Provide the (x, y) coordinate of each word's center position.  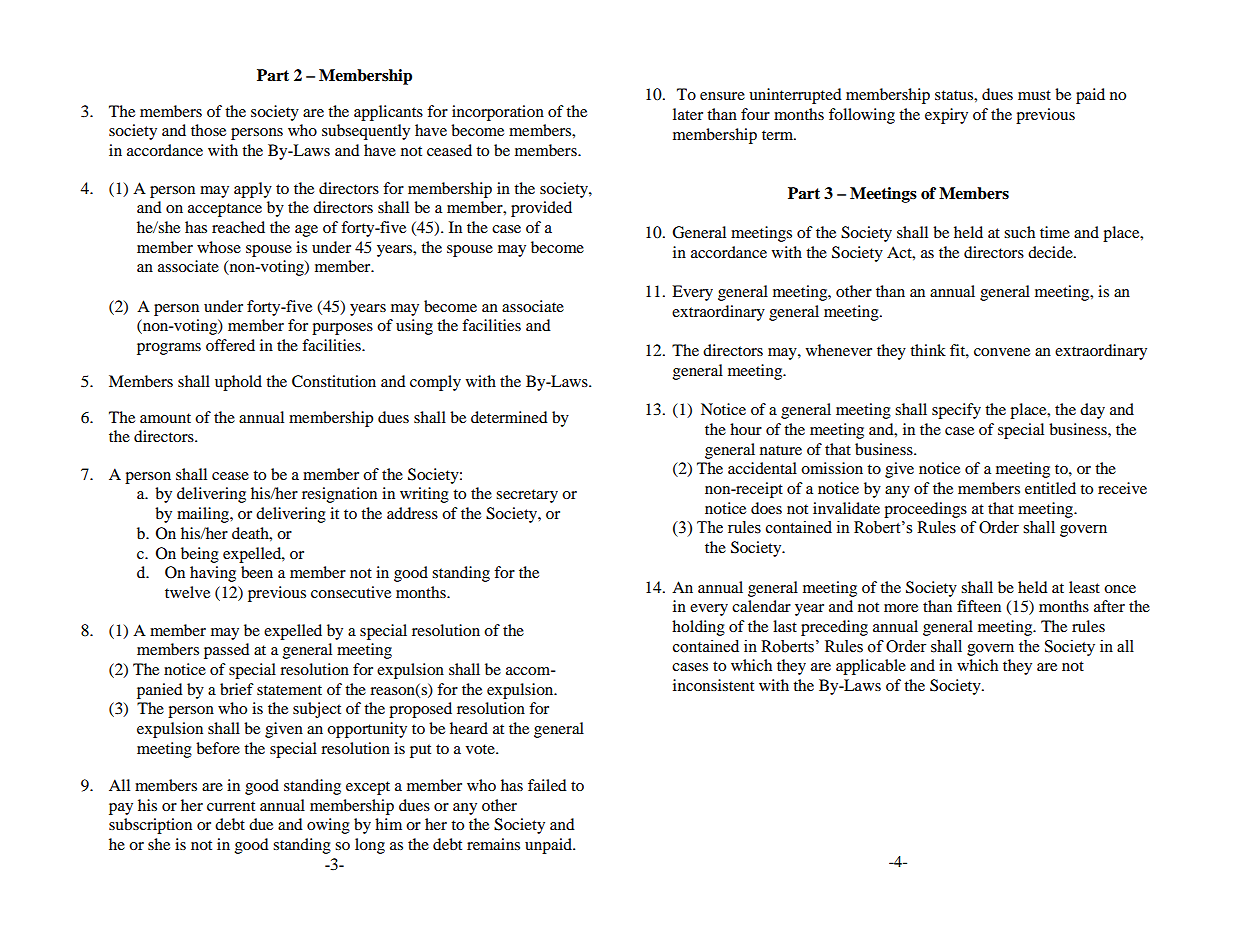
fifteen (979, 606)
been (257, 572)
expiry (946, 116)
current (231, 806)
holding (698, 628)
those (208, 130)
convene (1002, 352)
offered (230, 345)
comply (435, 383)
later (688, 114)
